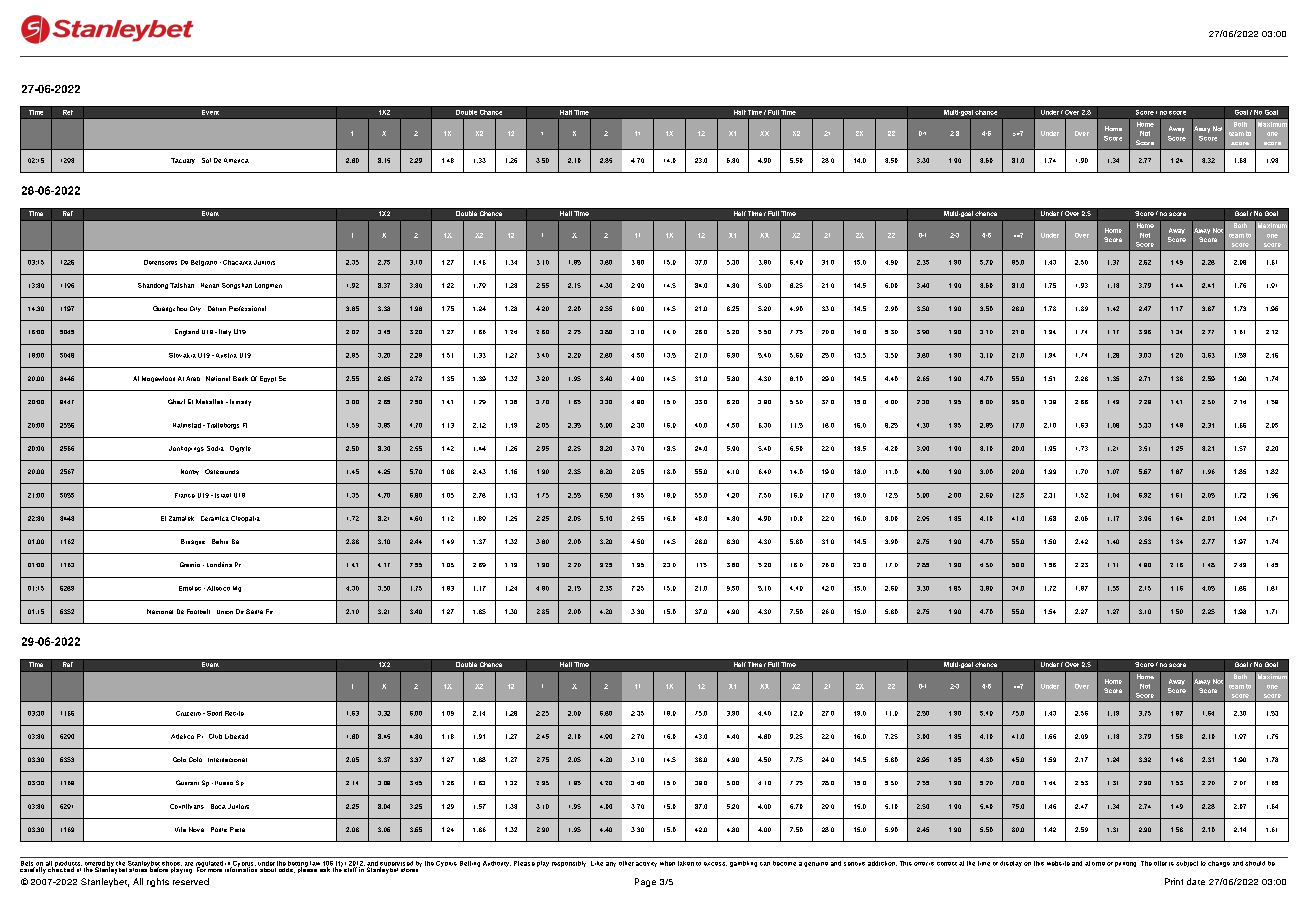 Image resolution: width=1308 pixels, height=924 pixels. Describe the element at coordinates (268, 379) in the screenshot. I see `Egypt` at that location.
